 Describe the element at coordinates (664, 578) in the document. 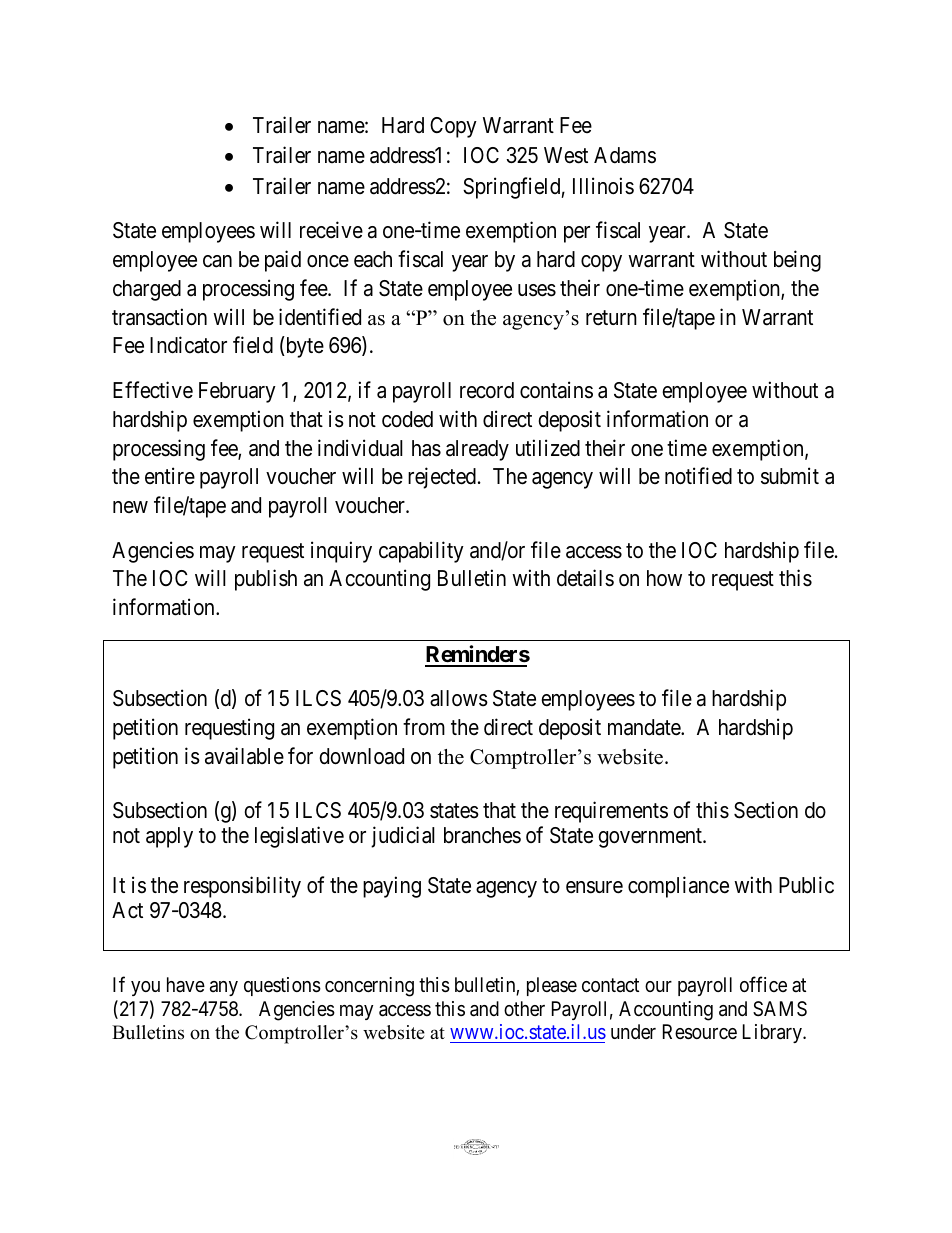

I see `how` at that location.
